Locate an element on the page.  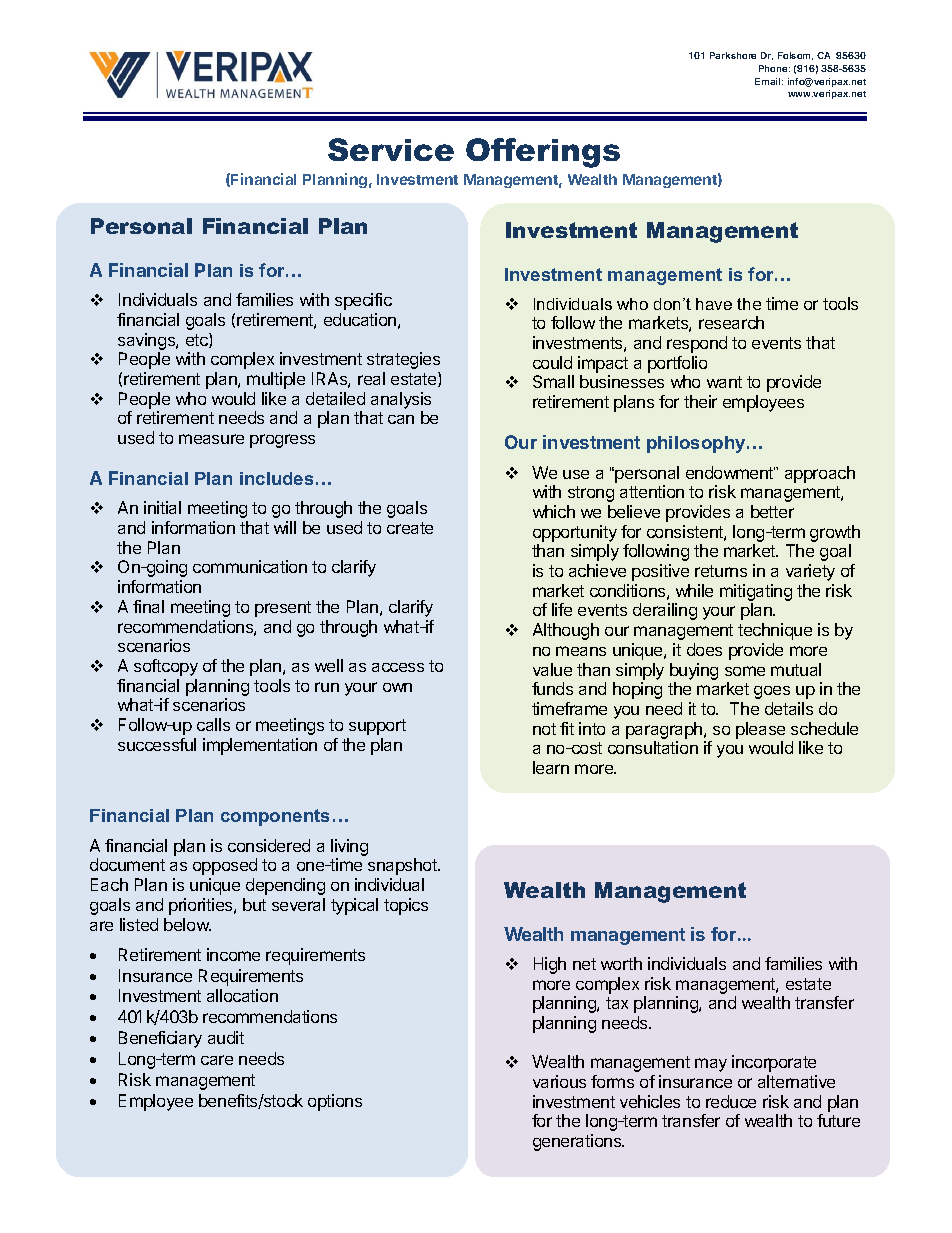
measure is located at coordinates (211, 439).
